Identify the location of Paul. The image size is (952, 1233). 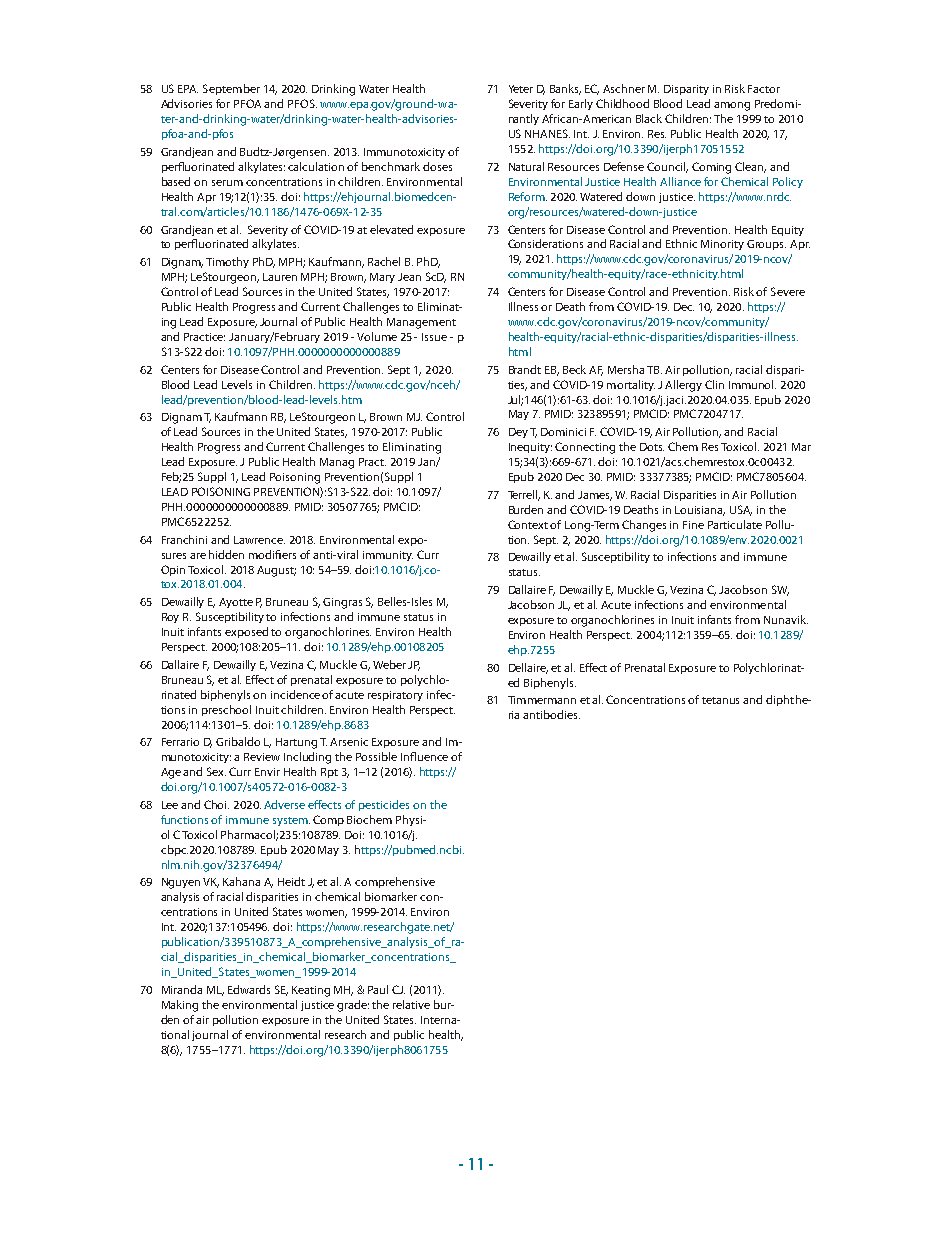
(378, 989).
